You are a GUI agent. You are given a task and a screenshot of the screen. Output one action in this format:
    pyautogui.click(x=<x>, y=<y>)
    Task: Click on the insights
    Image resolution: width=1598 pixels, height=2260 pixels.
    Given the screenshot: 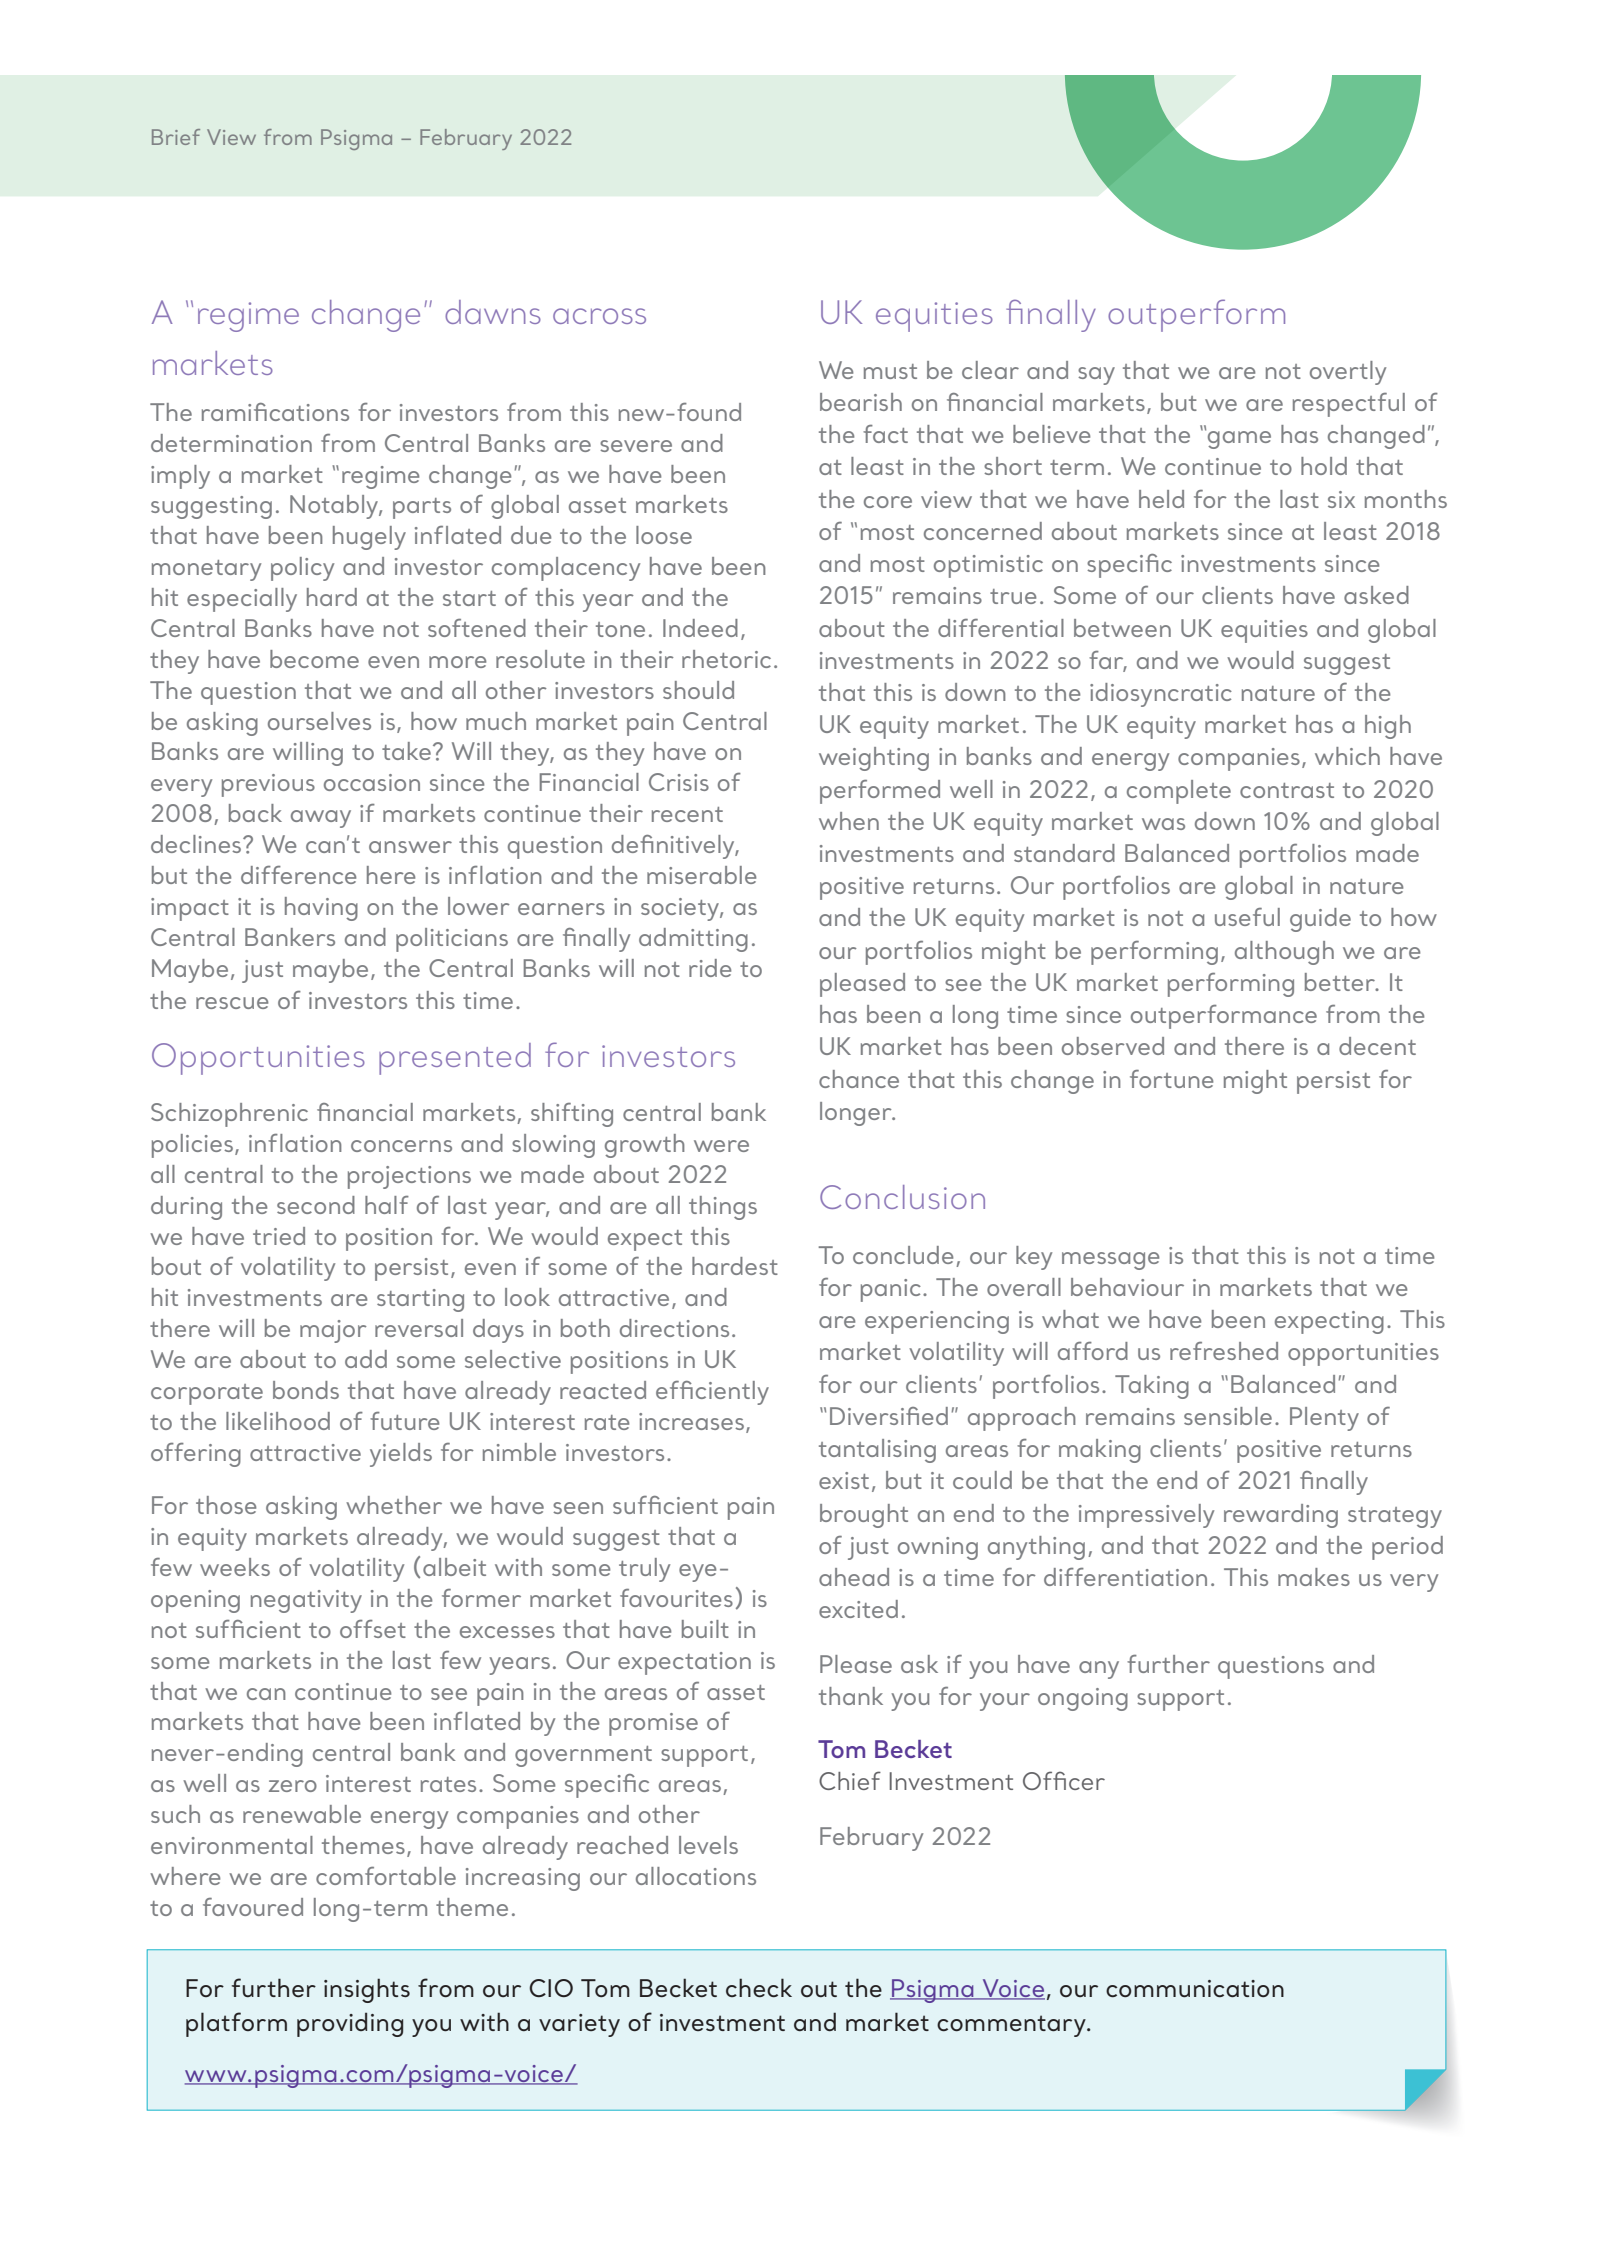 What is the action you would take?
    pyautogui.click(x=367, y=1990)
